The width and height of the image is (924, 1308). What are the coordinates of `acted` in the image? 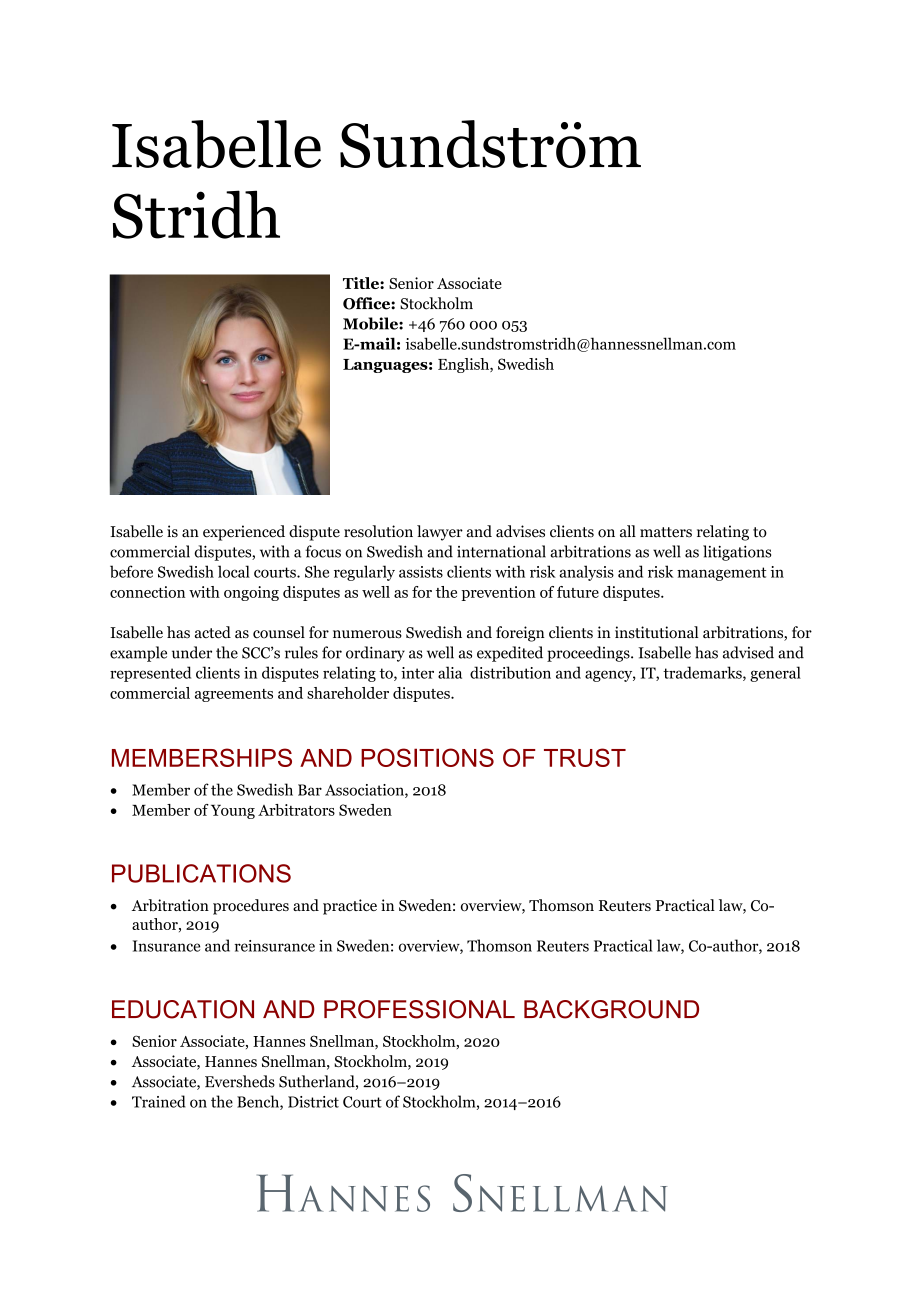 It's located at (213, 632).
